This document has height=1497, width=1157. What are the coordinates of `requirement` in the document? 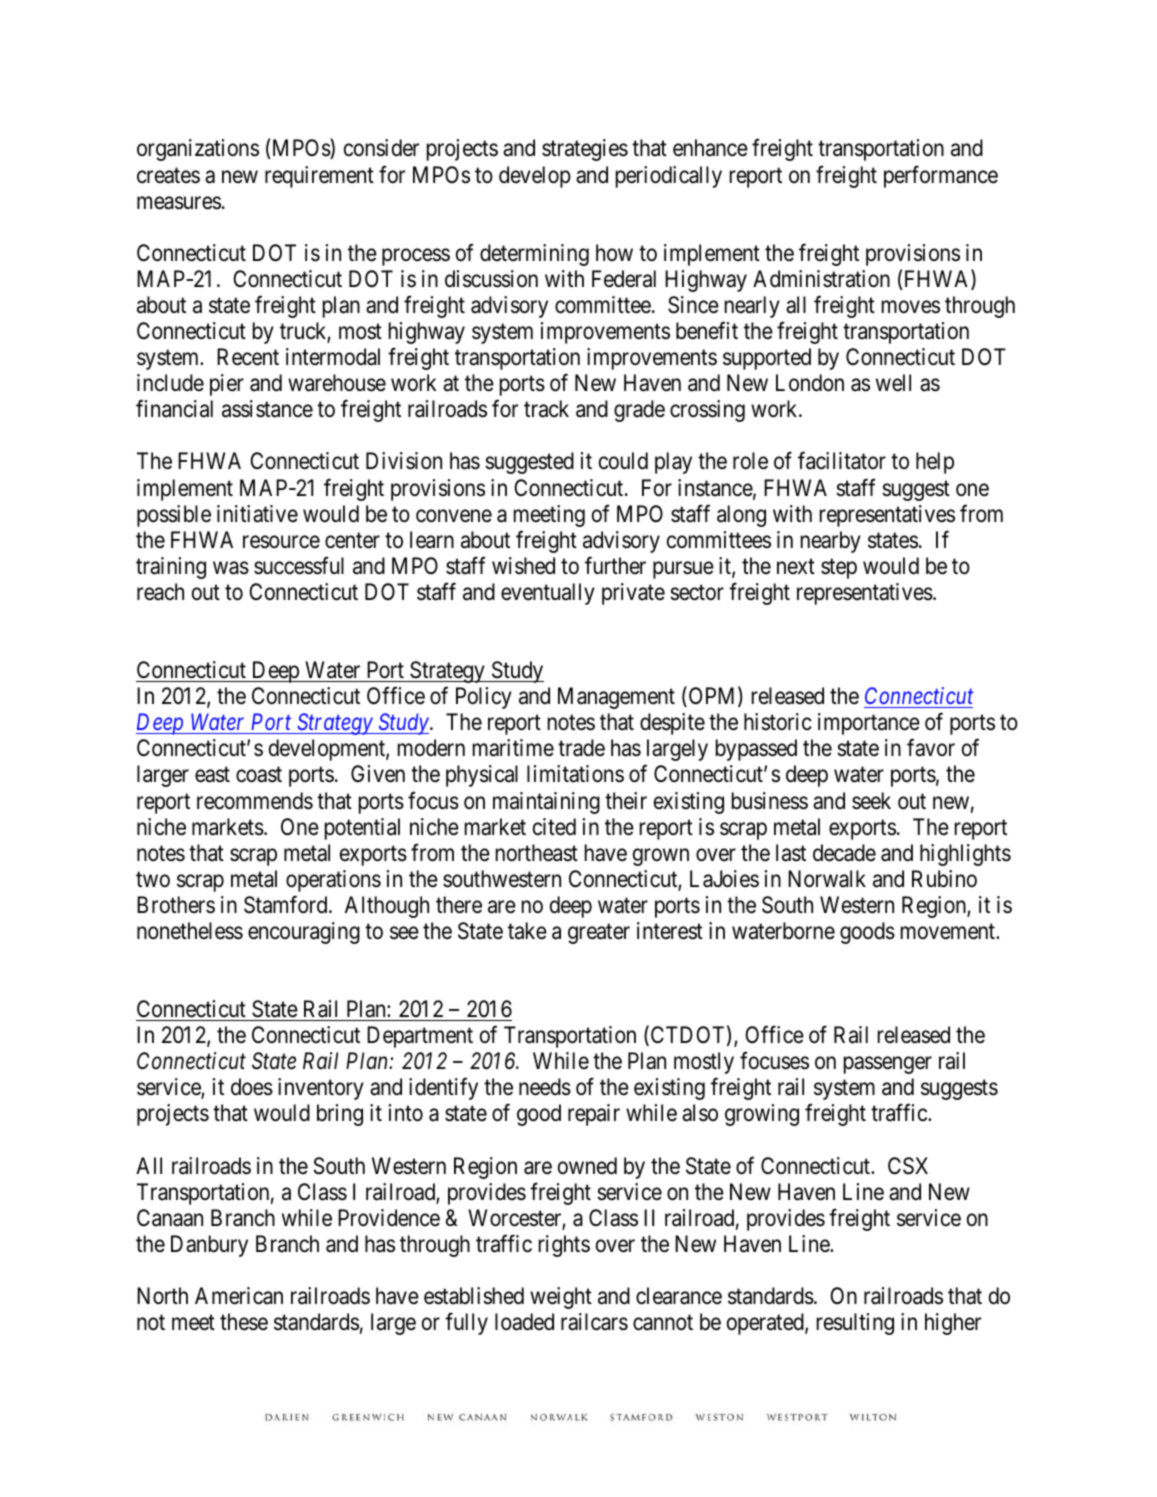 It's located at (319, 177).
